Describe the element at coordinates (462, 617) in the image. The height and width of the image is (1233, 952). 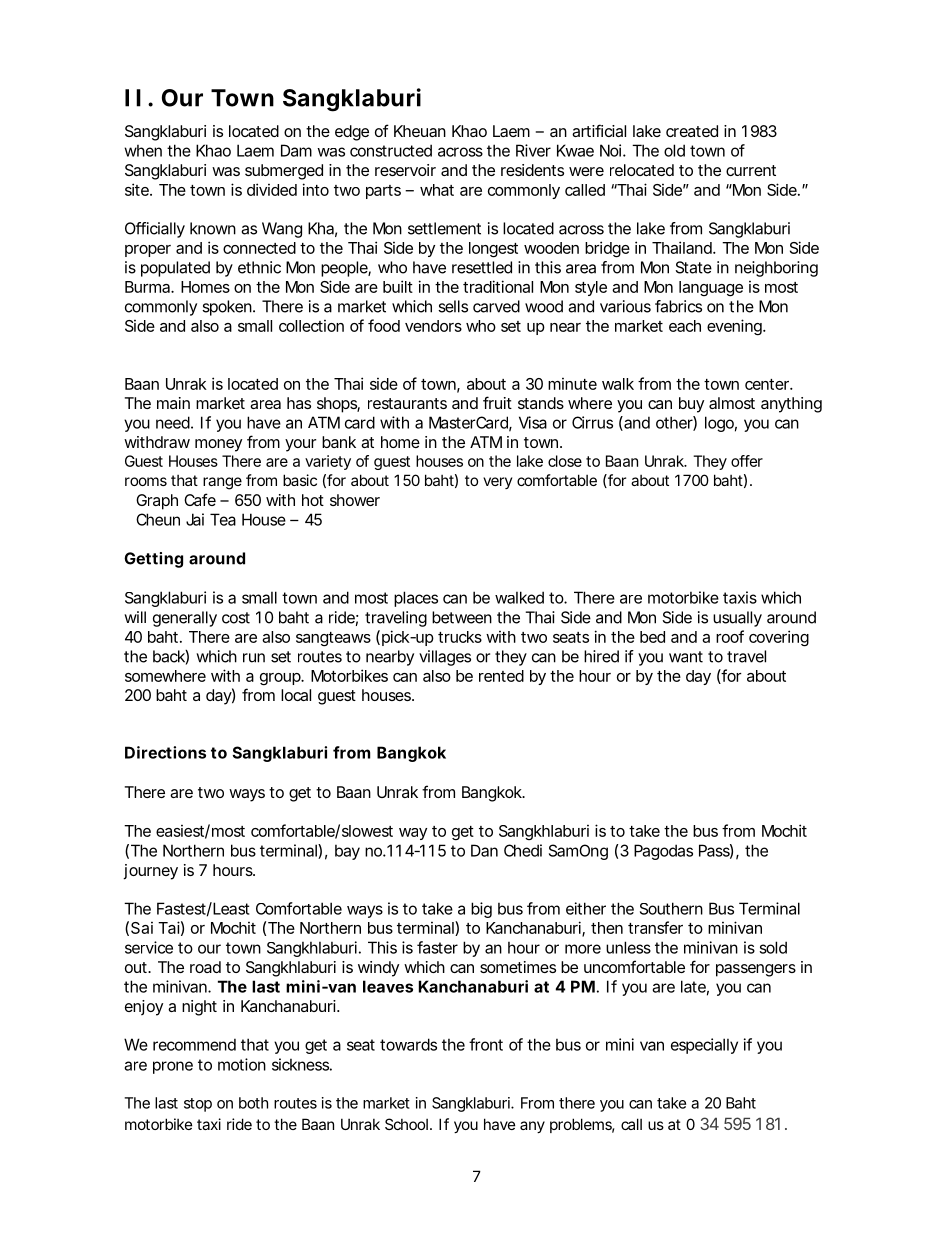
I see `between` at that location.
